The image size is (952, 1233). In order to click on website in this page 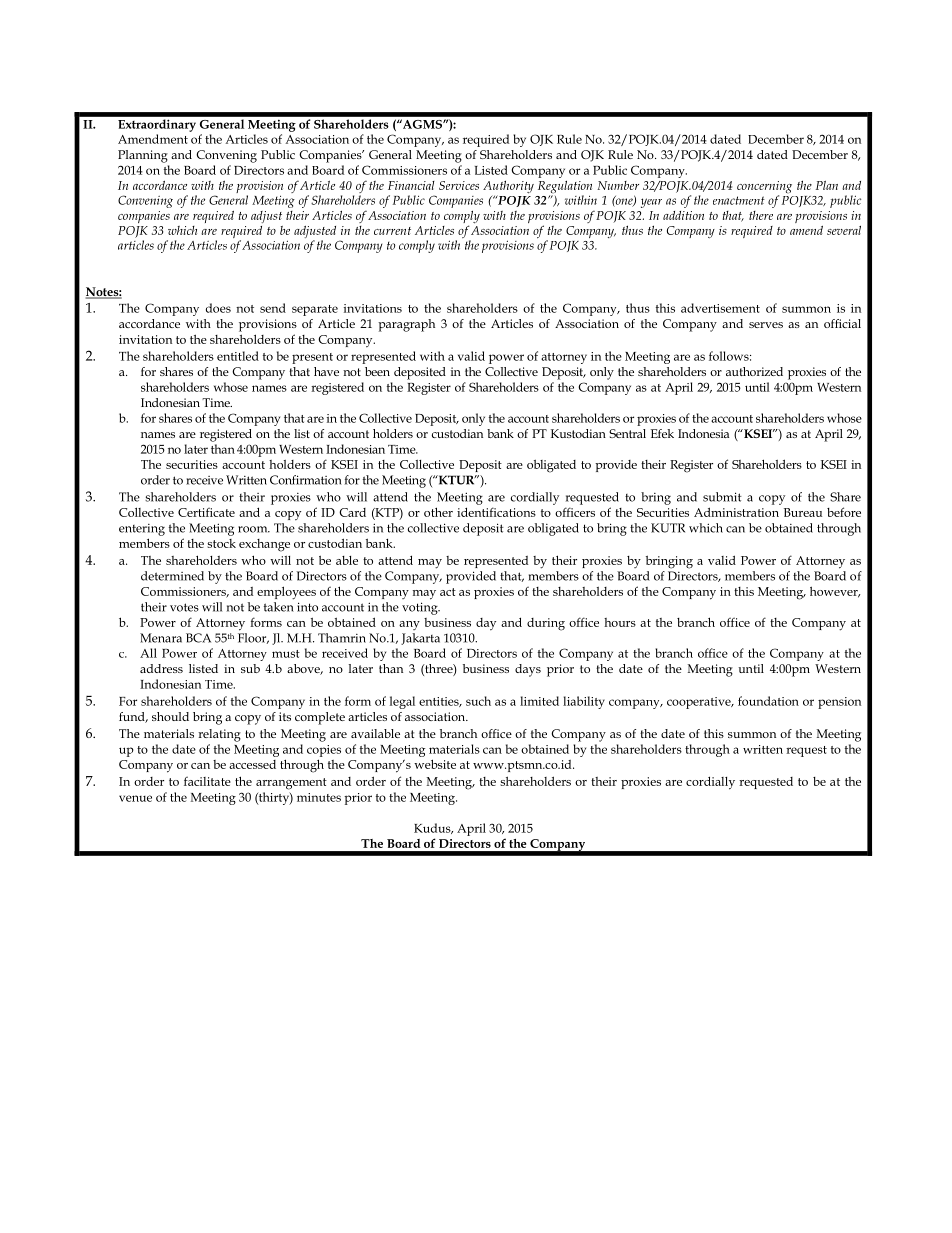, I will do `click(435, 764)`.
